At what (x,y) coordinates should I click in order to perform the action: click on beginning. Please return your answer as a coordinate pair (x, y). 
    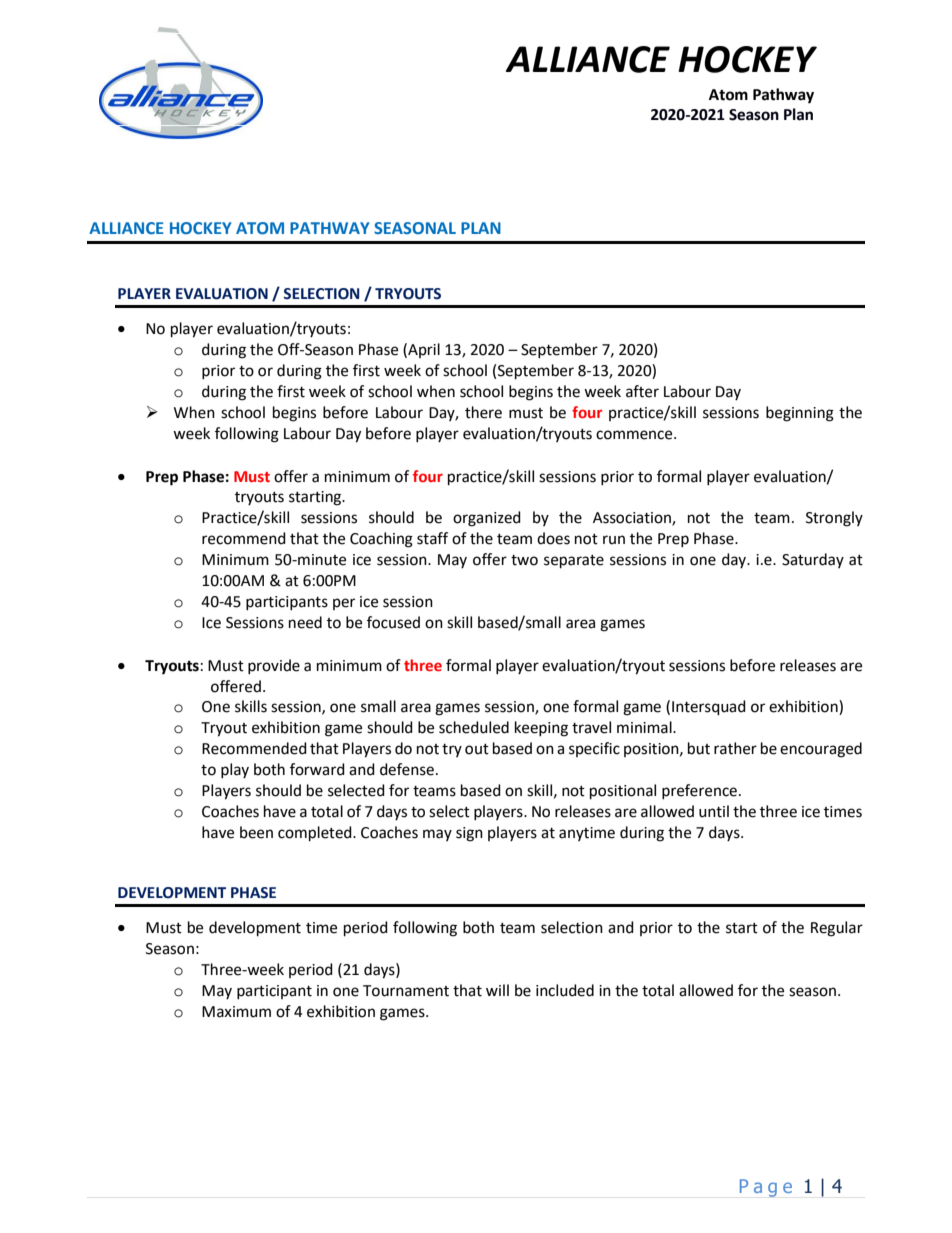
    Looking at the image, I should click on (800, 414).
